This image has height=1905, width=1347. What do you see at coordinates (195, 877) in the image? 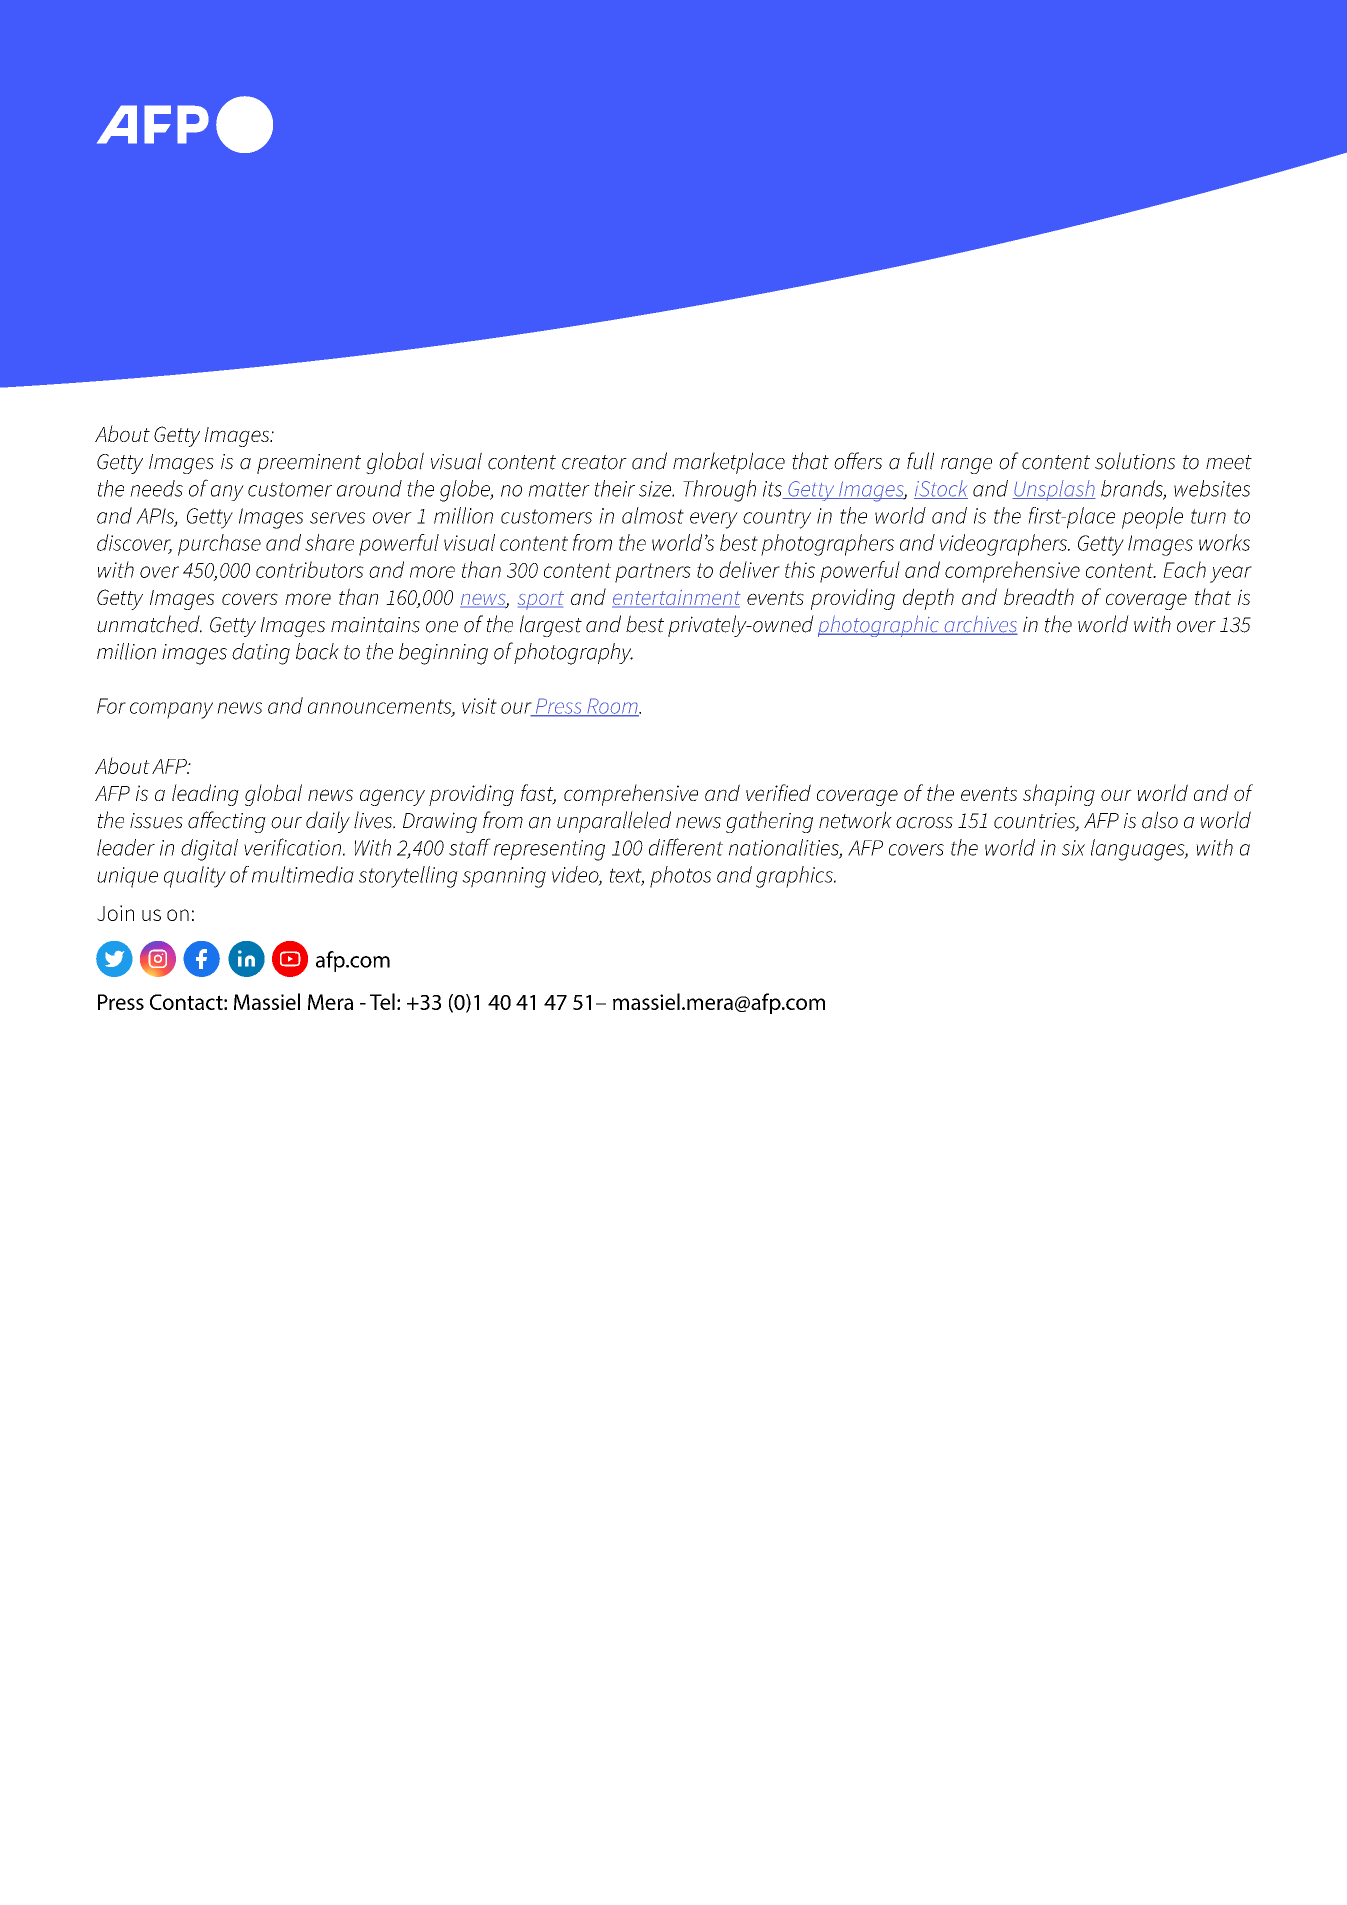
I see `quality` at bounding box center [195, 877].
